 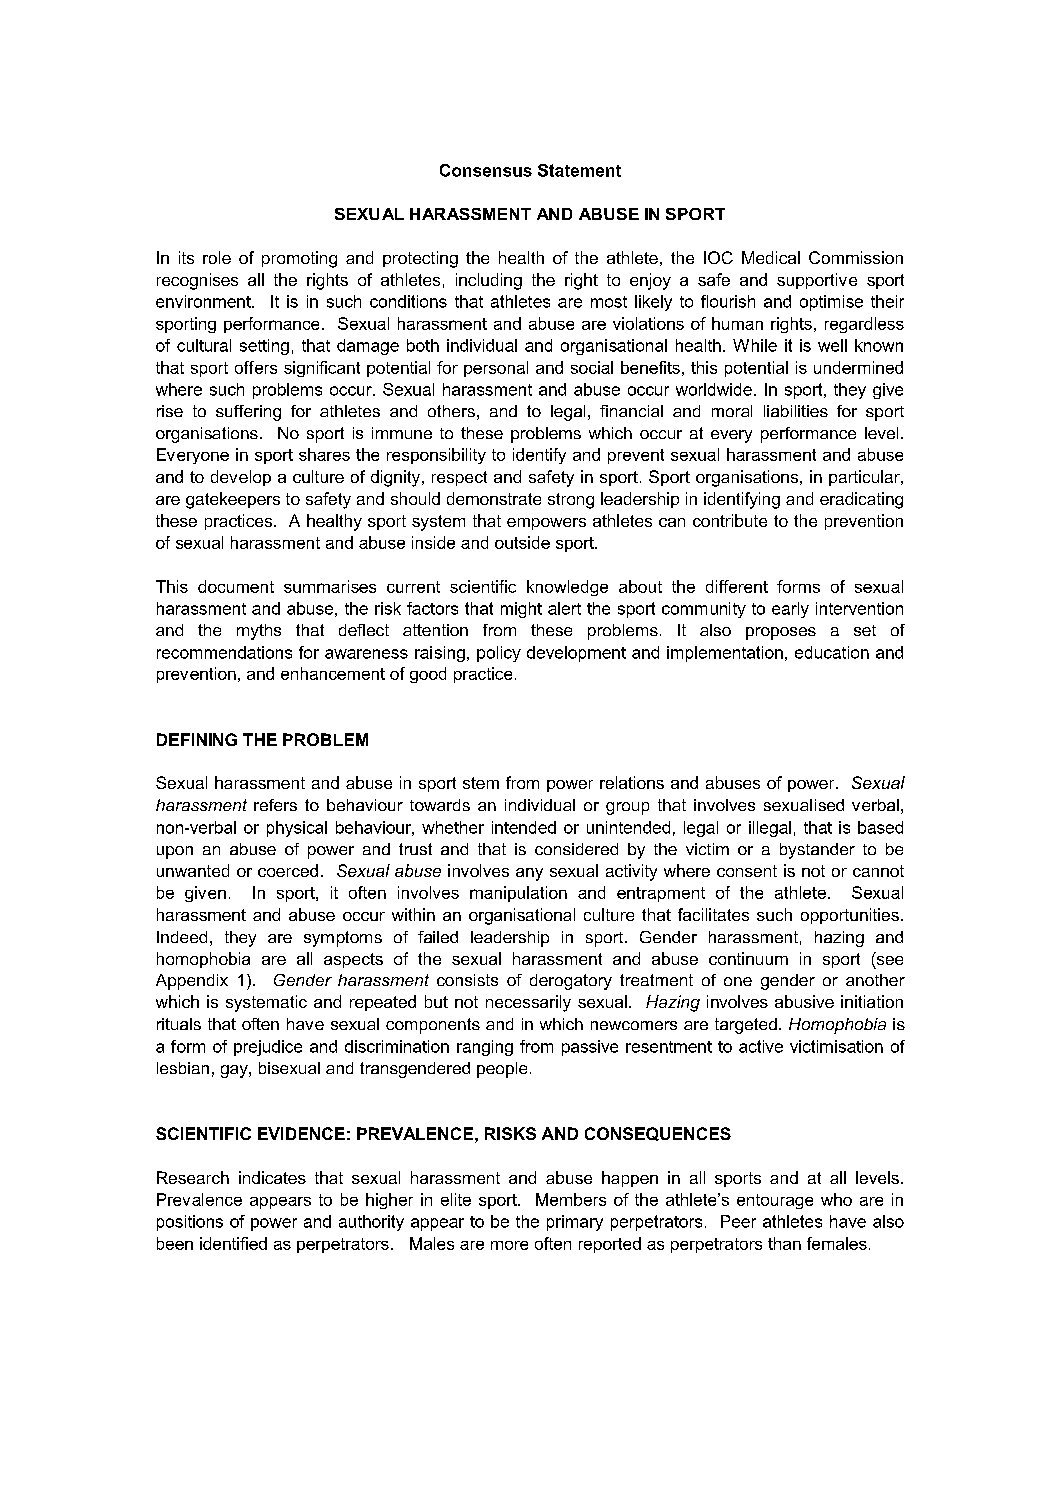 What do you see at coordinates (486, 170) in the image?
I see `Consensus` at bounding box center [486, 170].
